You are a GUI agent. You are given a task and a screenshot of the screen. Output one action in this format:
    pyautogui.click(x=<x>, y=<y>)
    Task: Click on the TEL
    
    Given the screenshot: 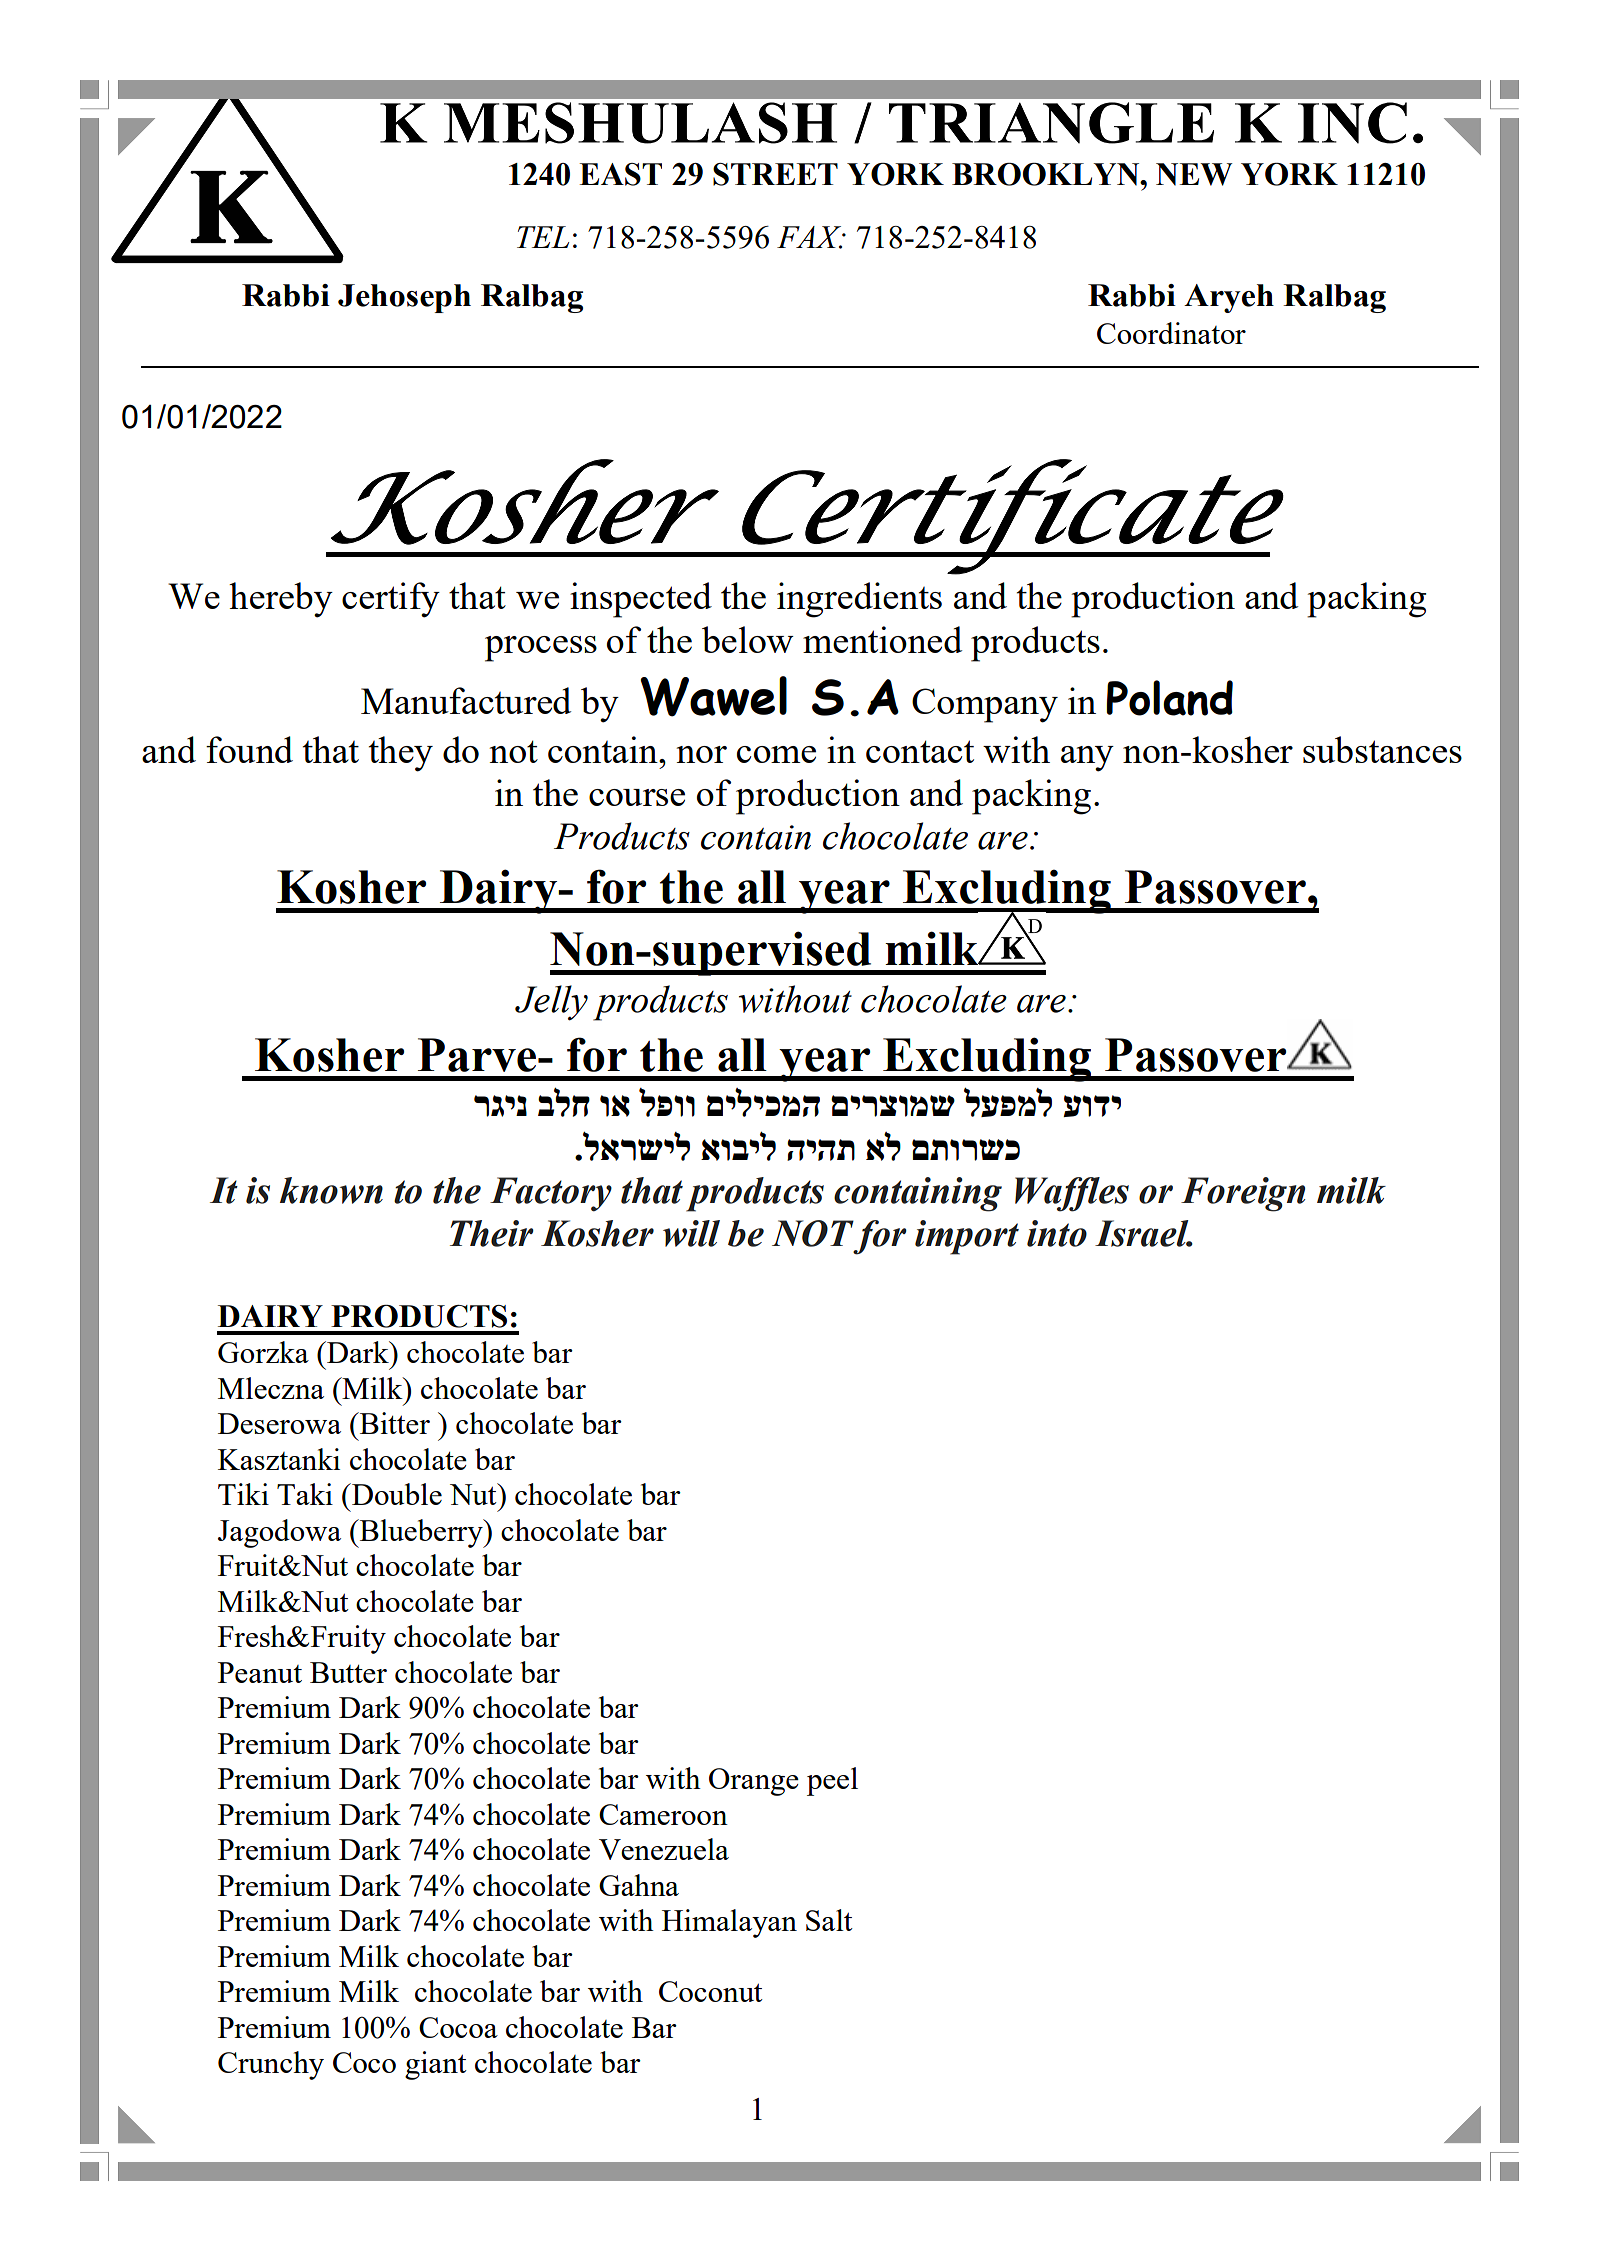 What is the action you would take?
    pyautogui.click(x=543, y=237)
